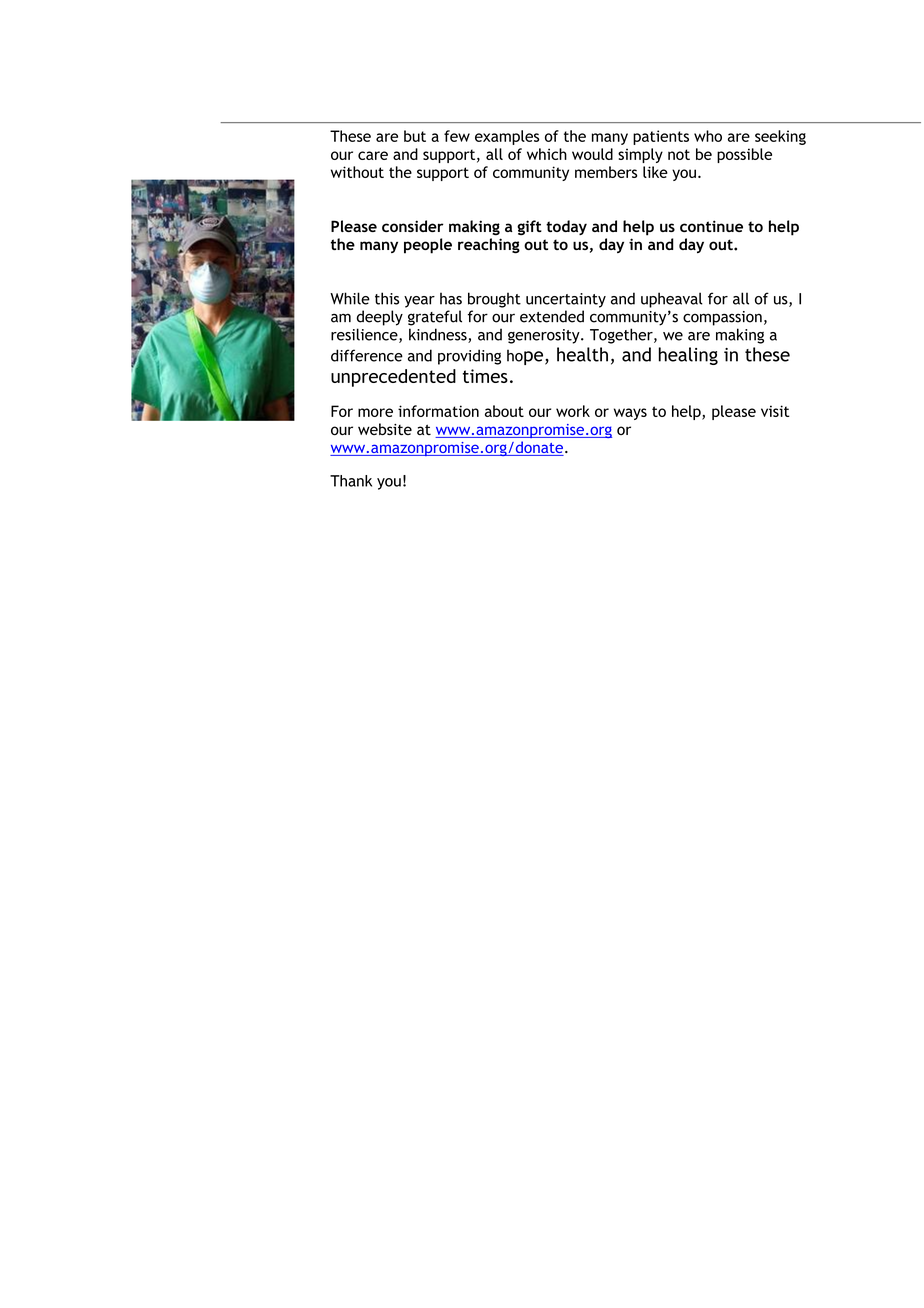 This screenshot has height=1308, width=924. What do you see at coordinates (415, 136) in the screenshot?
I see `but` at bounding box center [415, 136].
